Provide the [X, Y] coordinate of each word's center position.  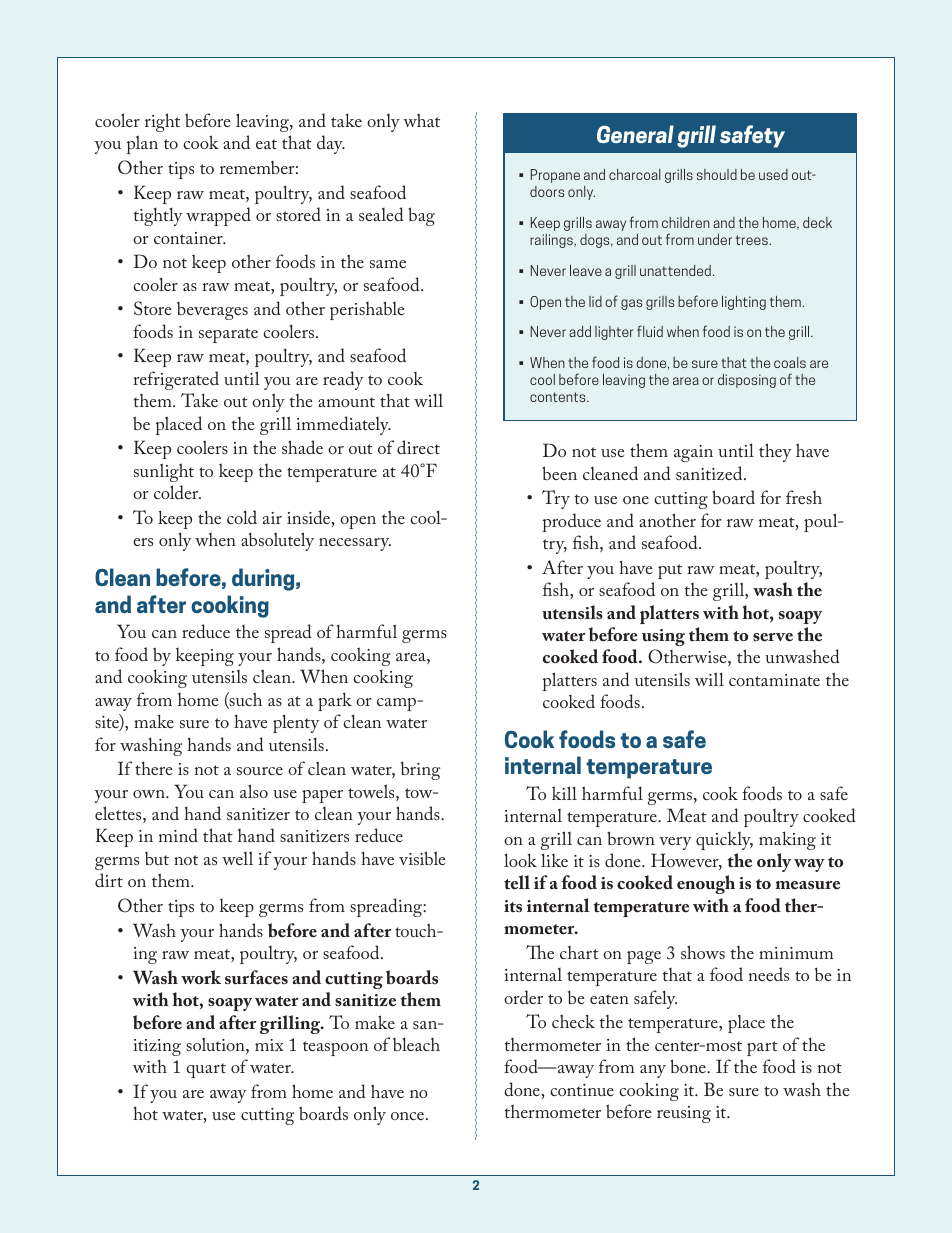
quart [206, 1070]
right [162, 122]
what [421, 120]
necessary [355, 544]
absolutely [277, 541]
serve [773, 637]
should [717, 174]
